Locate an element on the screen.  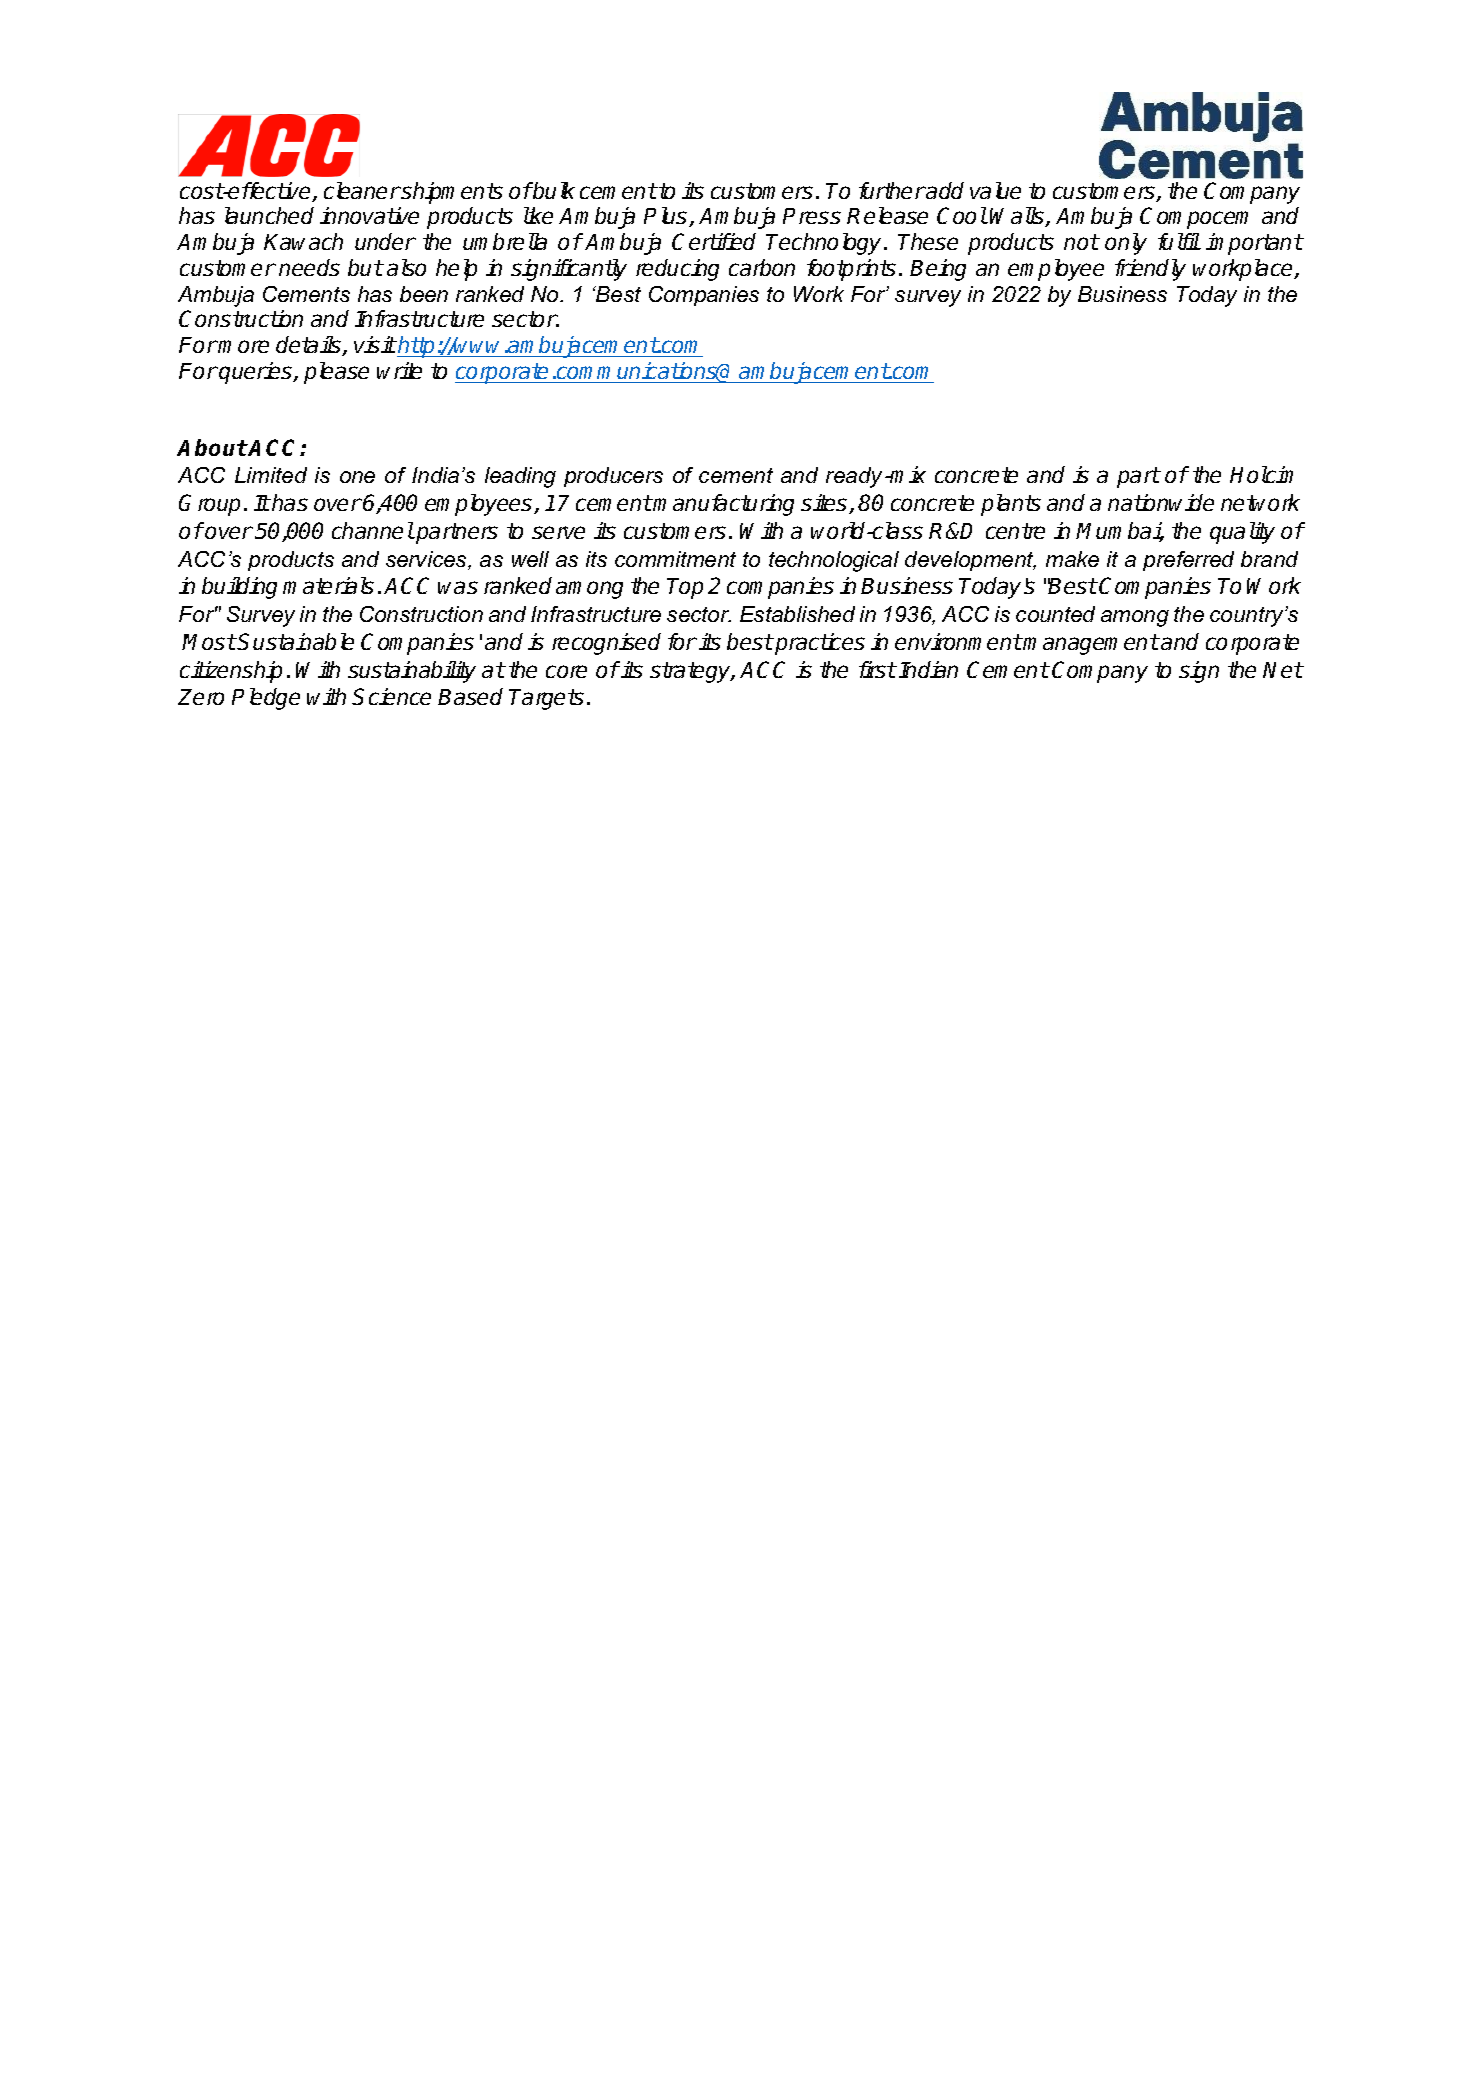
innovative is located at coordinates (369, 215).
